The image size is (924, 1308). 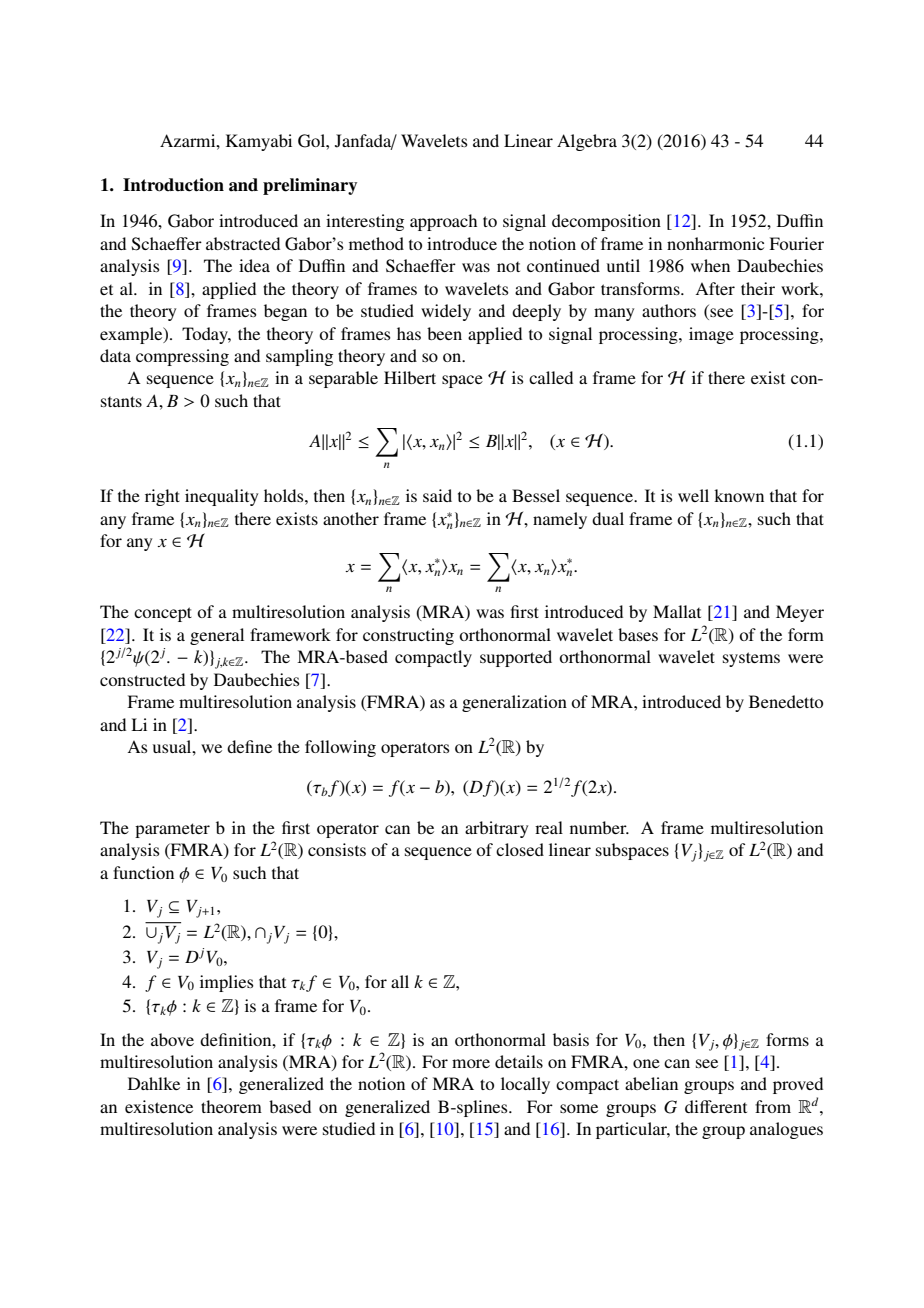 I want to click on constructing, so click(x=408, y=636).
